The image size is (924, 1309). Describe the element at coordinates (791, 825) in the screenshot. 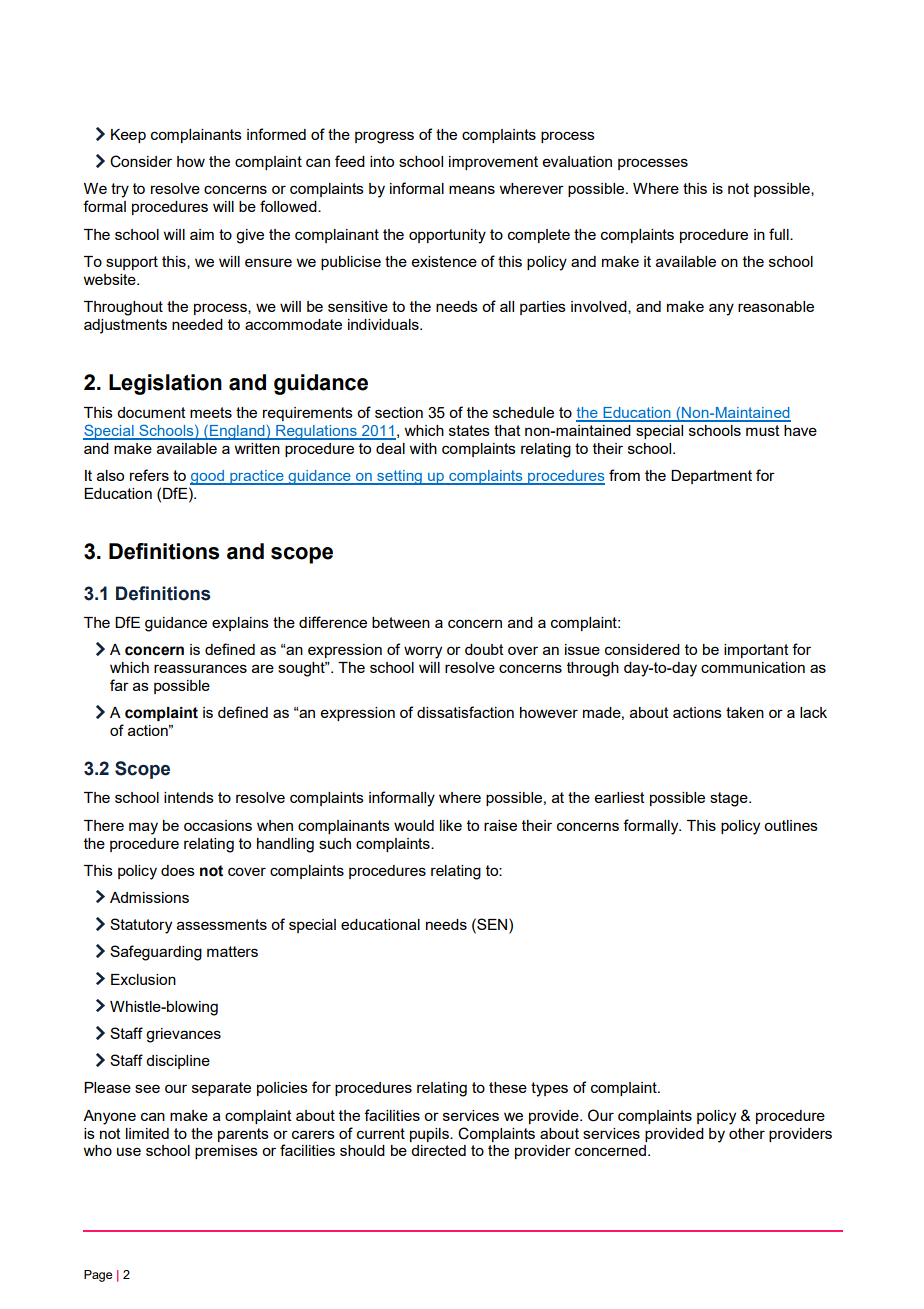

I see `outlines` at that location.
